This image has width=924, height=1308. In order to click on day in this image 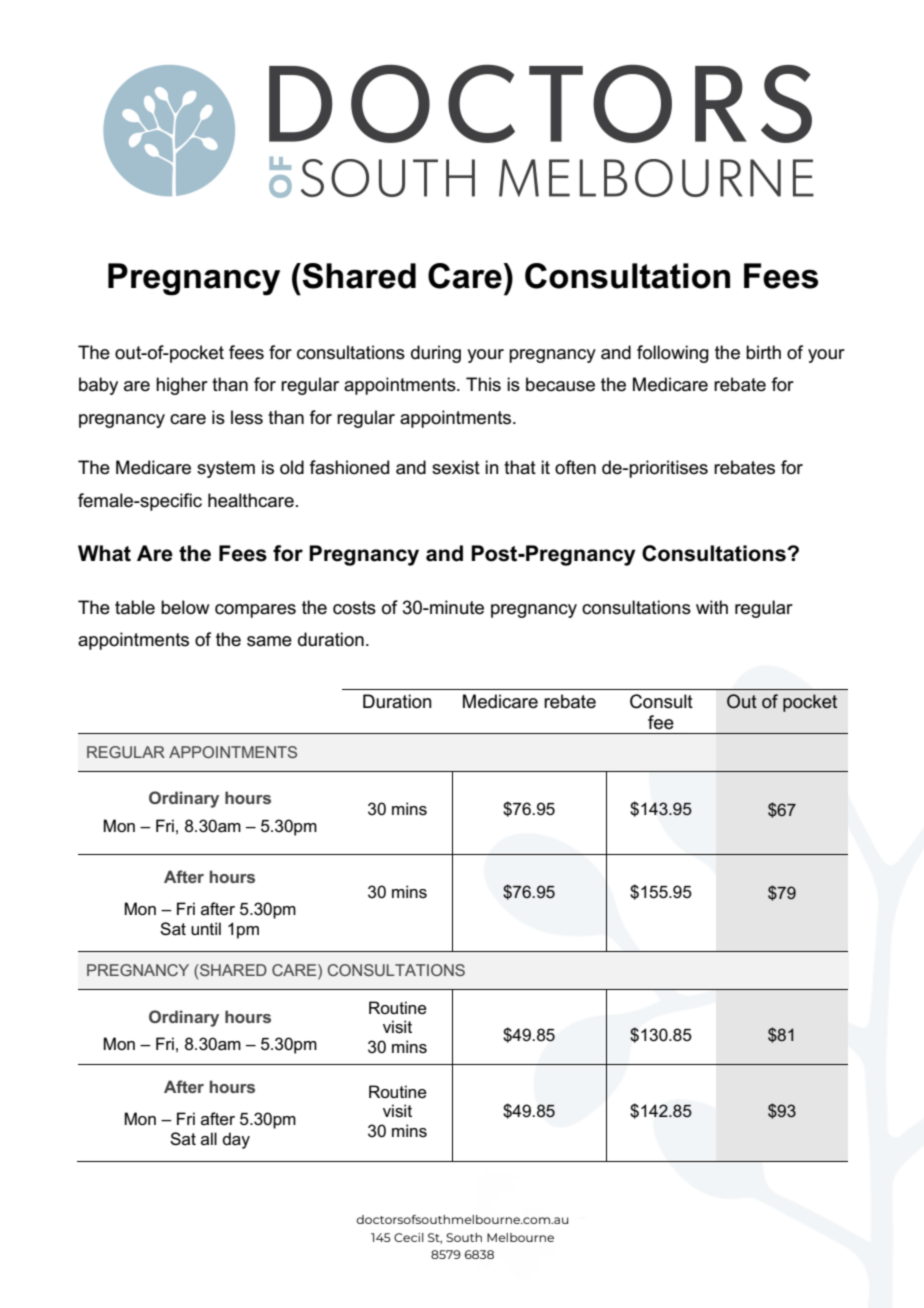, I will do `click(236, 1140)`.
